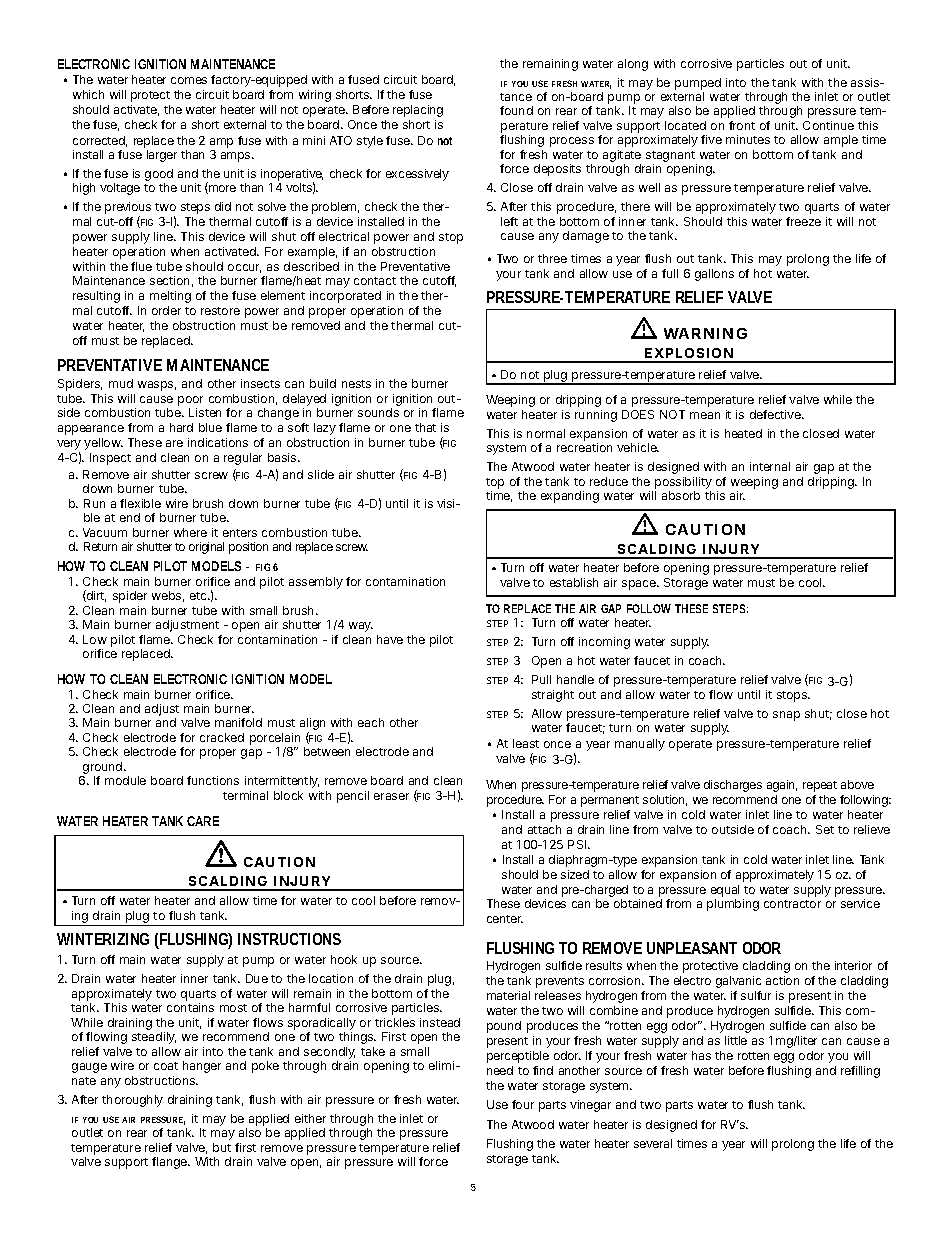 This document has width=952, height=1233. I want to click on center, so click(505, 919).
